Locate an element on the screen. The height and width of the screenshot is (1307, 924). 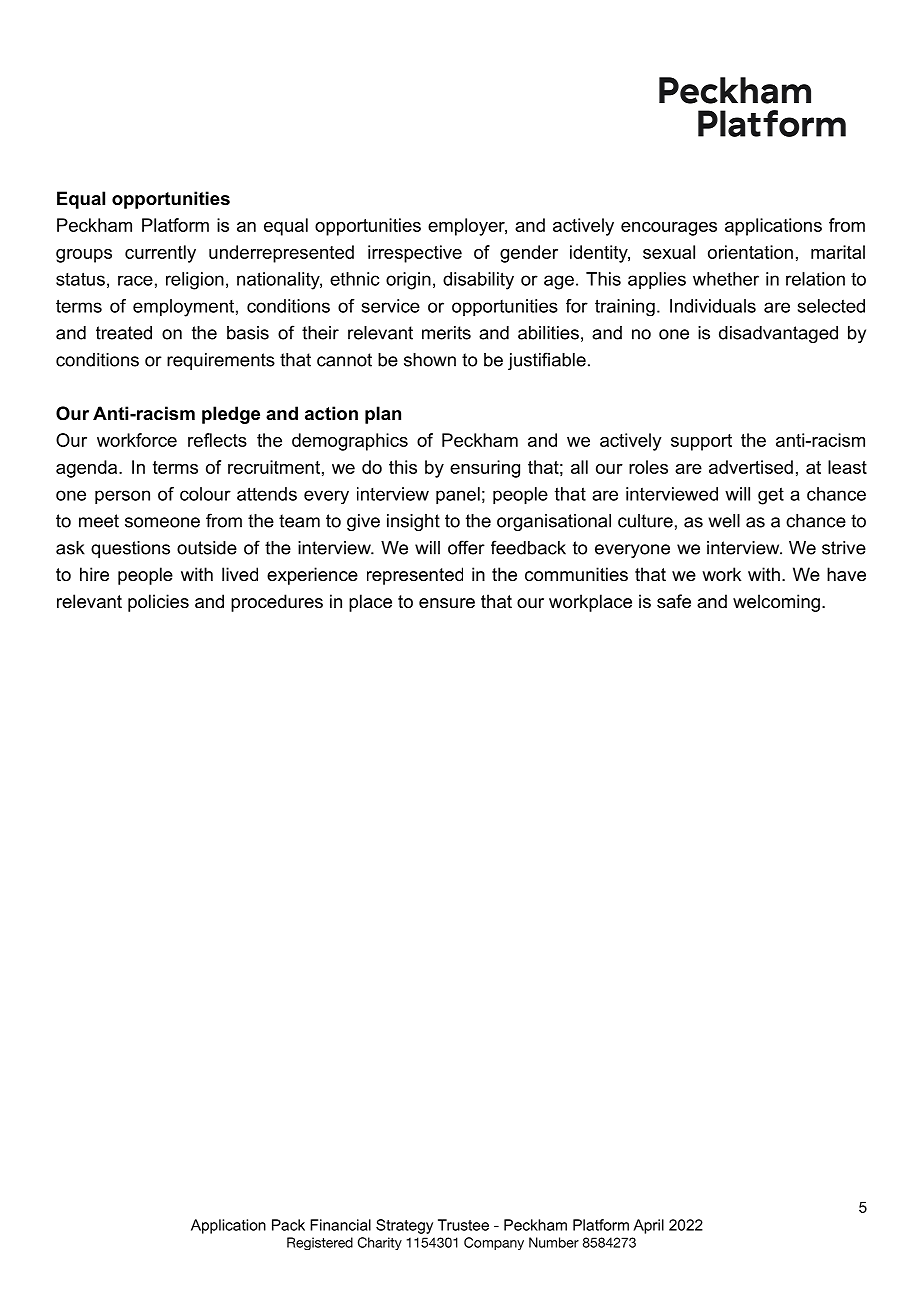
Trustee is located at coordinates (463, 1225).
